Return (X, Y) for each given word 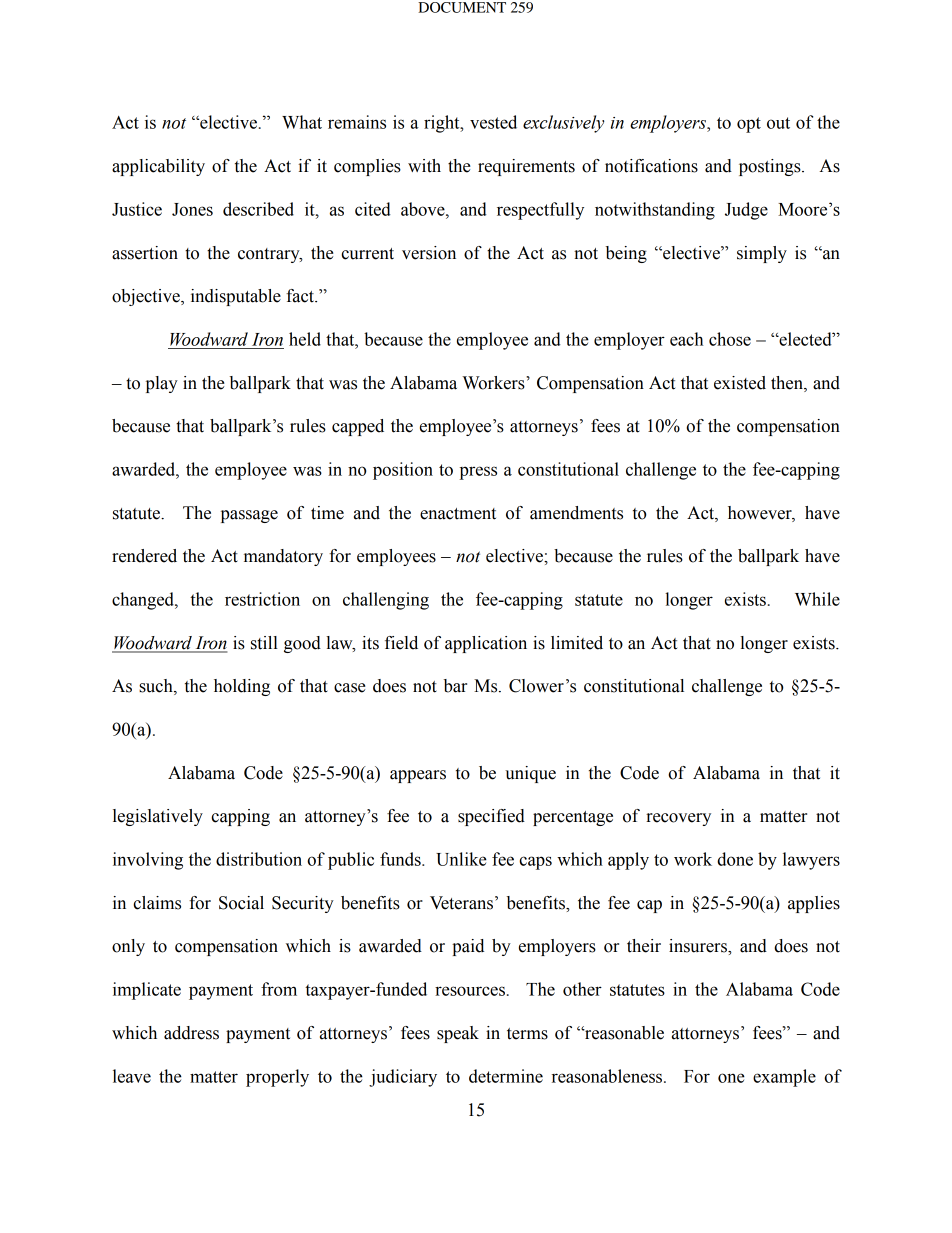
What (302, 122)
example (784, 1078)
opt (749, 125)
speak (458, 1034)
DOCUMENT (462, 7)
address (191, 1033)
